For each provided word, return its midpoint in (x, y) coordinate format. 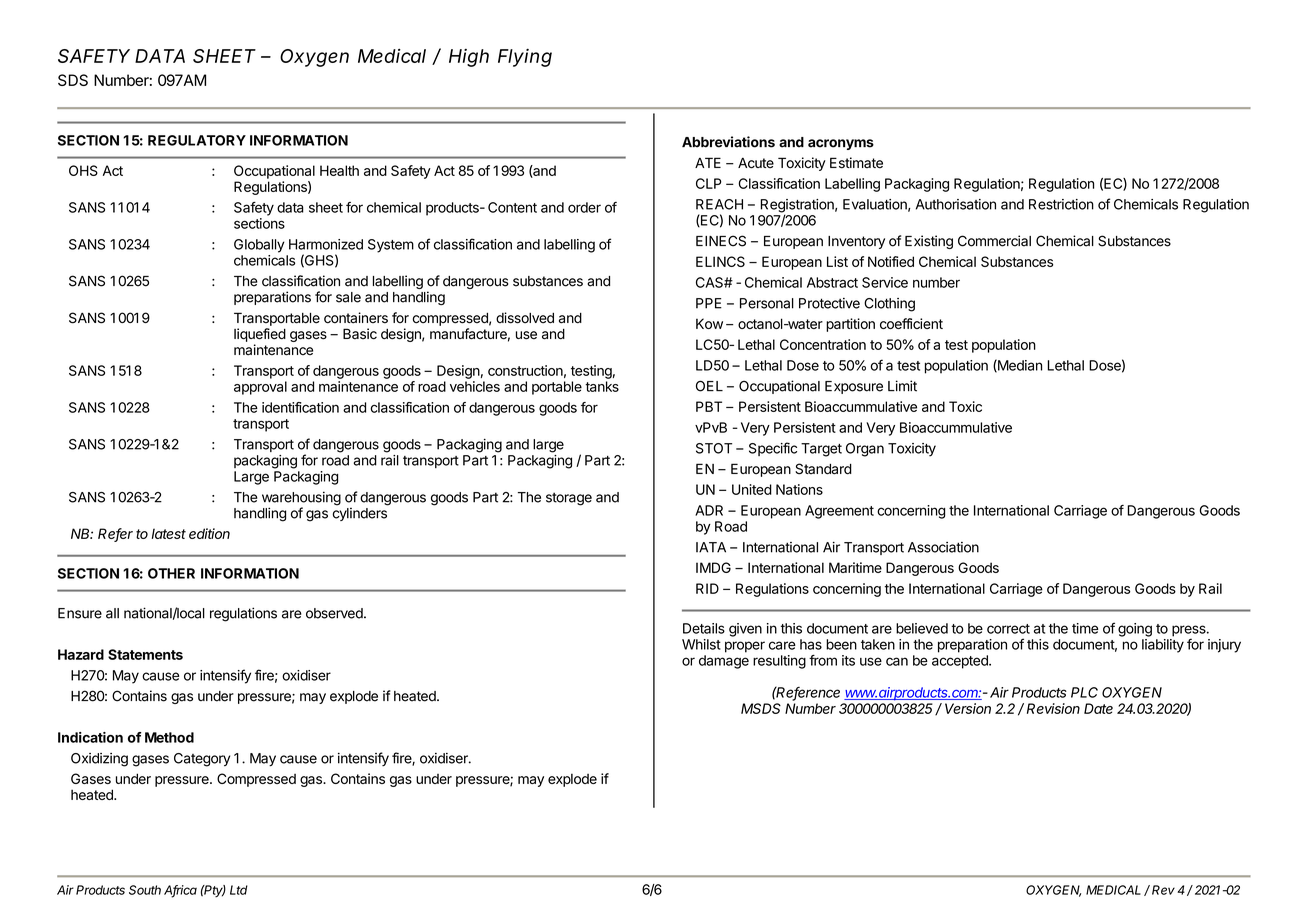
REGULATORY (197, 140)
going (1135, 630)
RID (707, 588)
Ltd (239, 890)
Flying (525, 58)
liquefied (260, 335)
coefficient (911, 323)
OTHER (171, 573)
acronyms (841, 144)
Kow (709, 323)
